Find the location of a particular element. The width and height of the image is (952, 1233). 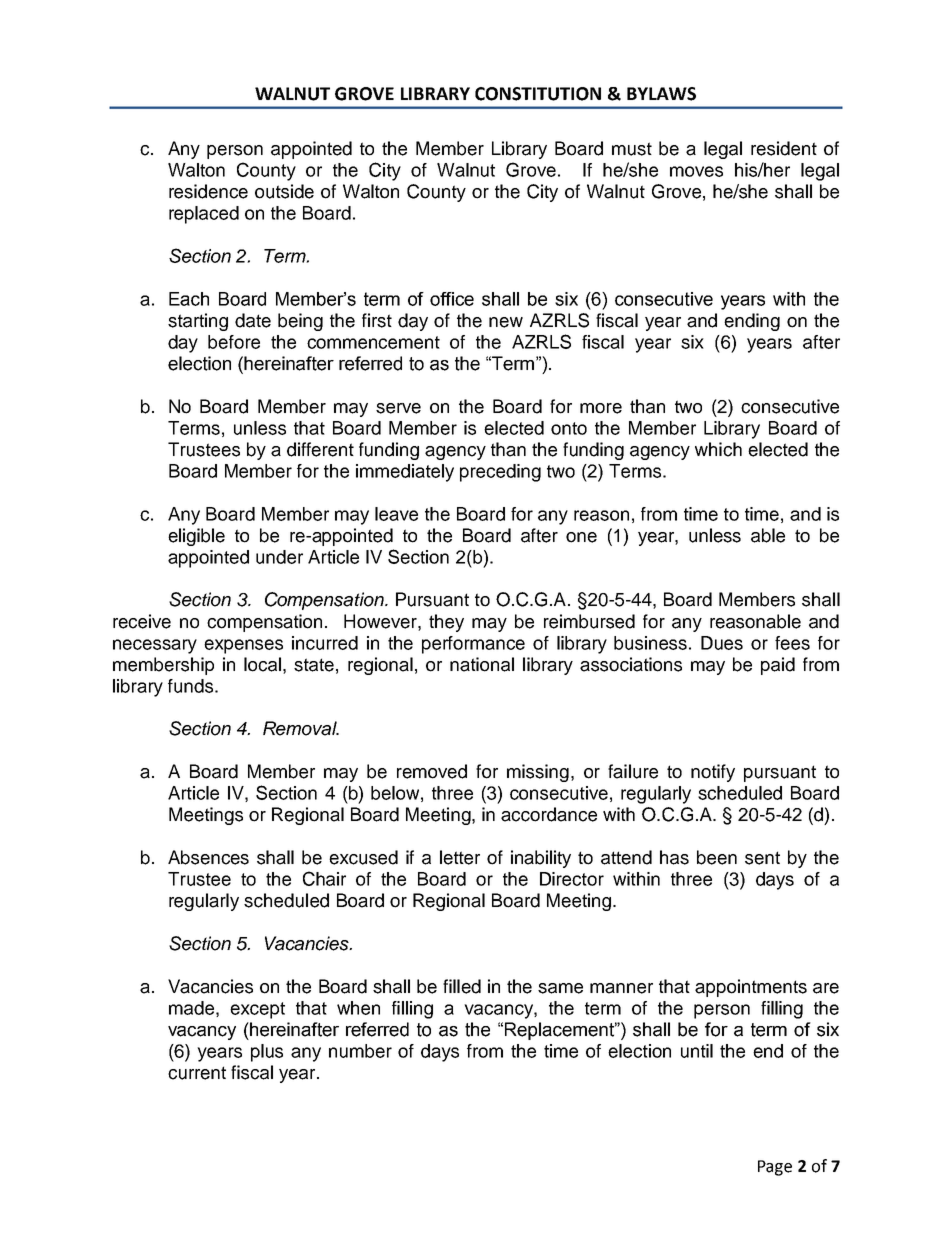

resident is located at coordinates (784, 148).
